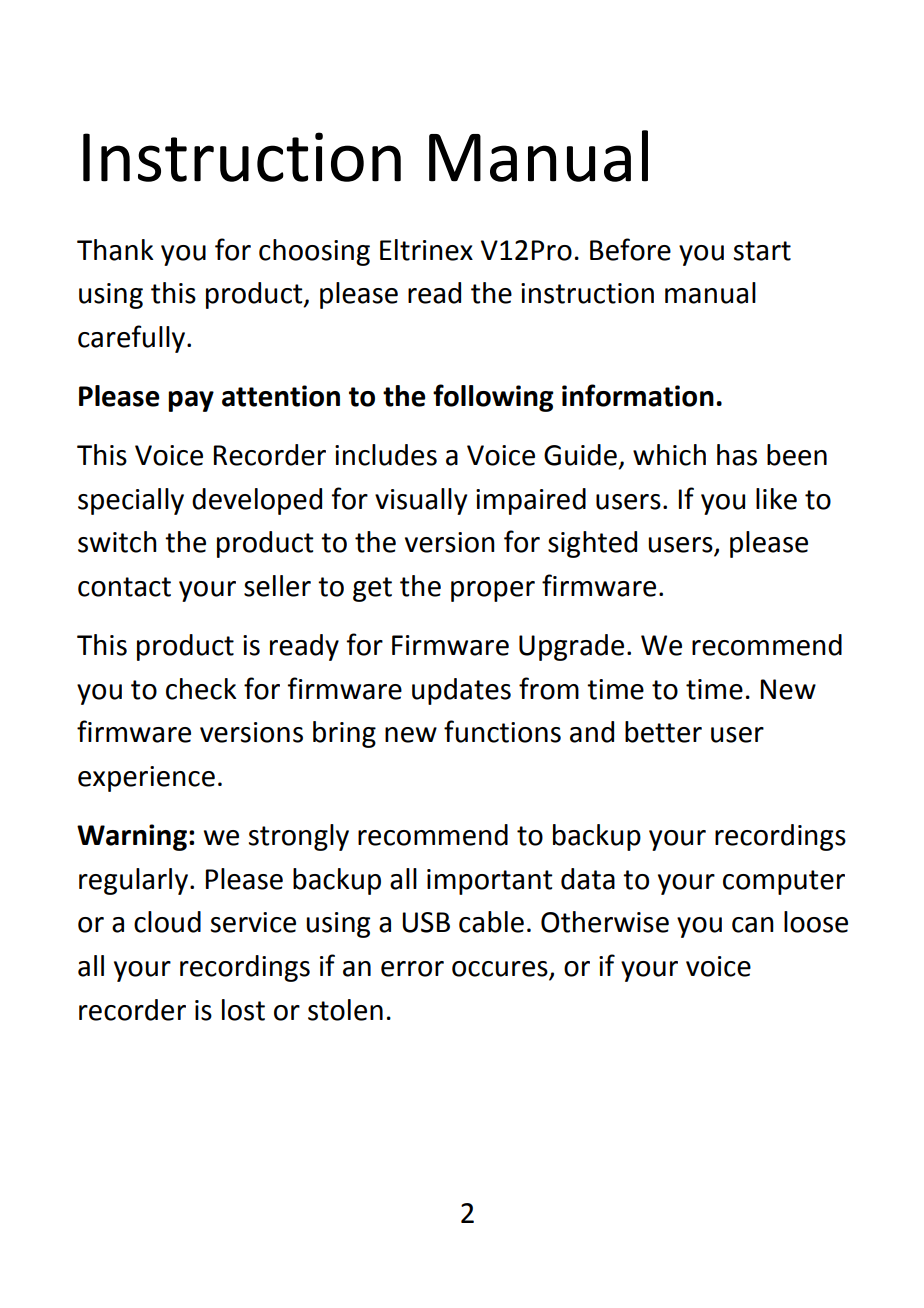 The image size is (924, 1308). I want to click on computer, so click(784, 882).
